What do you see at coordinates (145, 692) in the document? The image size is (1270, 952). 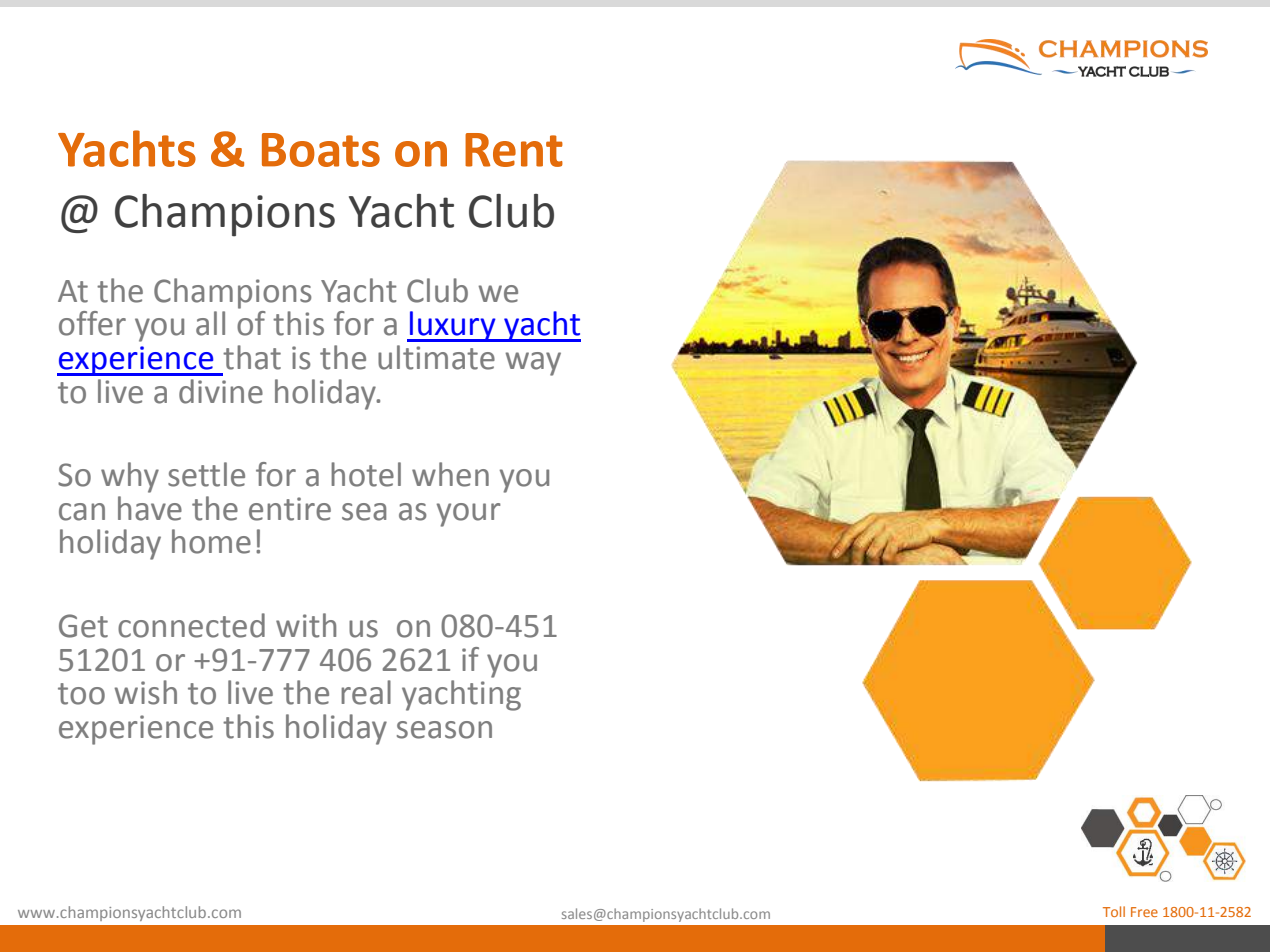 I see `wish` at bounding box center [145, 692].
